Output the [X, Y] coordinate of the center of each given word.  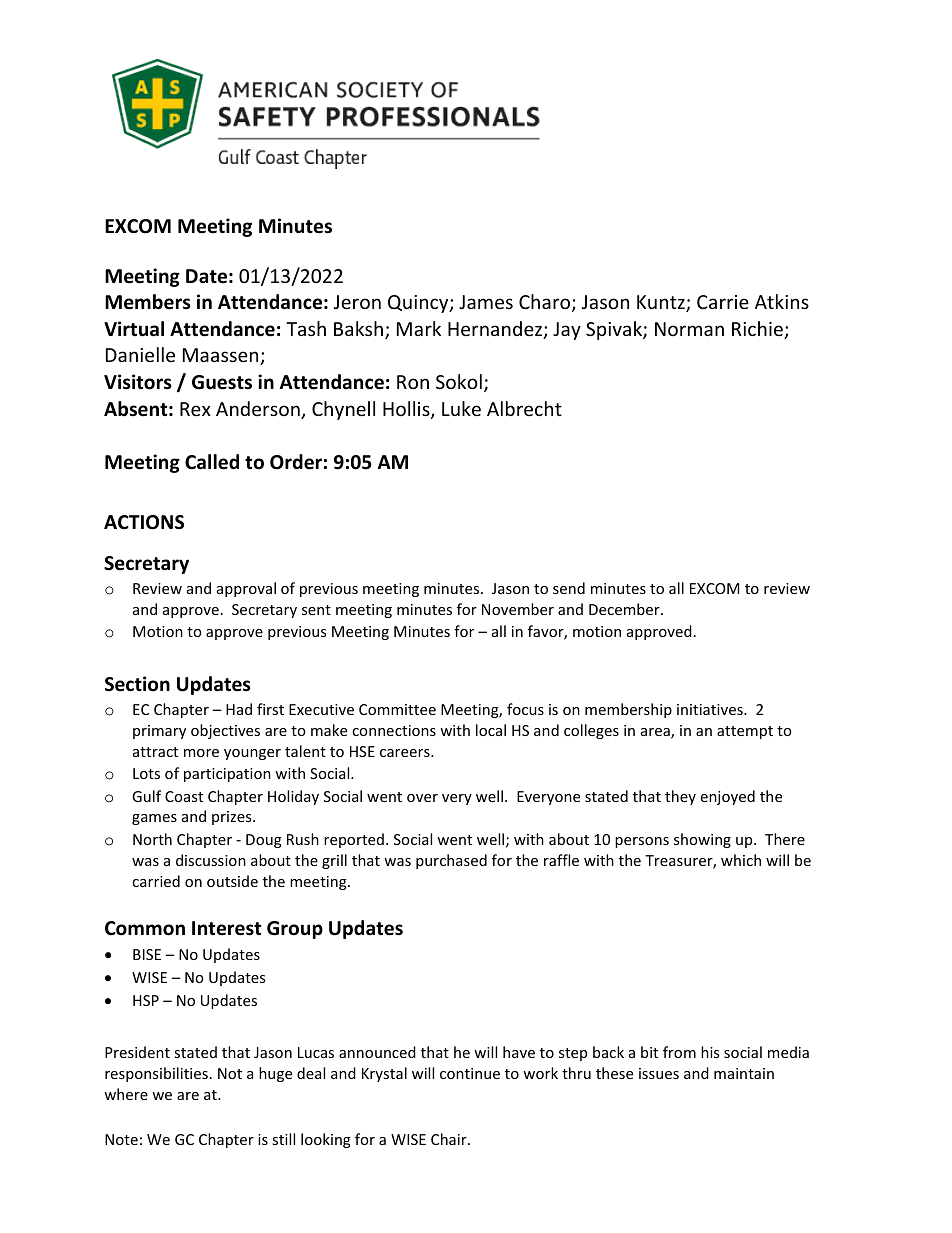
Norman [689, 329]
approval [246, 589]
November [518, 609]
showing [702, 840]
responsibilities [156, 1074]
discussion [211, 860]
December [625, 609]
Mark [419, 328]
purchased [451, 861]
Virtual [134, 329]
